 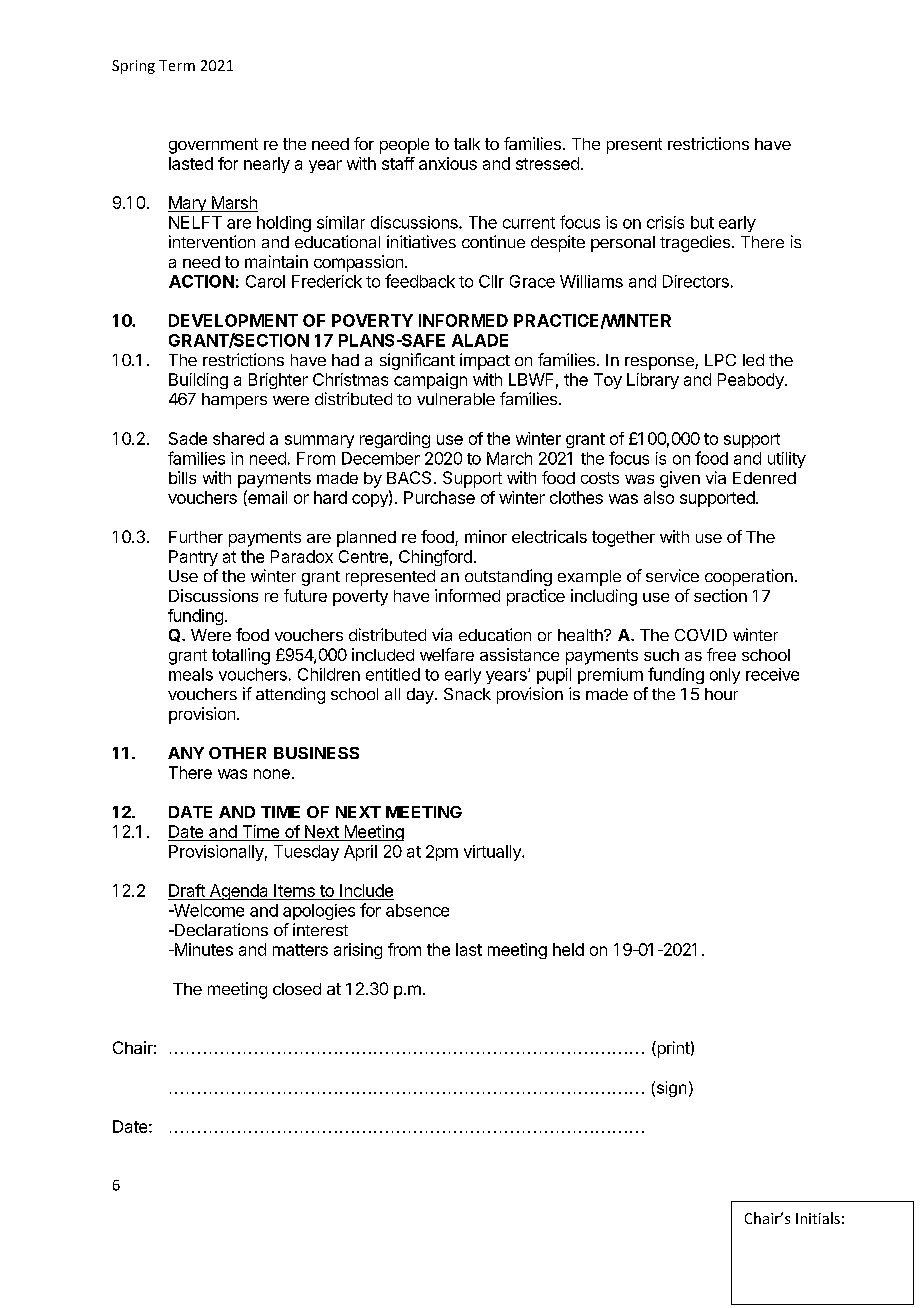 What do you see at coordinates (417, 910) in the screenshot?
I see `absence` at bounding box center [417, 910].
